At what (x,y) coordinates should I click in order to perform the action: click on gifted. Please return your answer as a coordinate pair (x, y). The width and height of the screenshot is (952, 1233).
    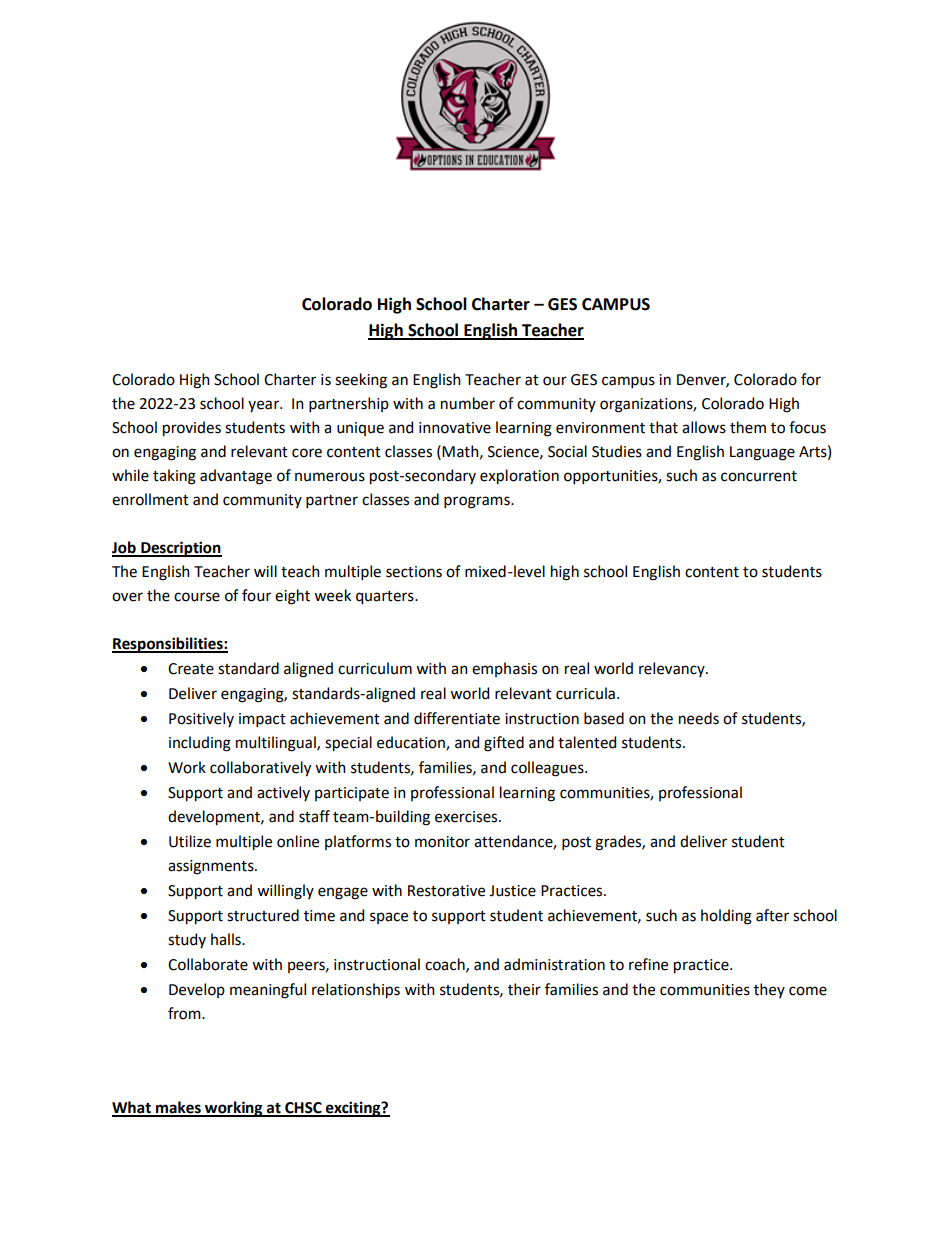
    Looking at the image, I should click on (504, 744).
